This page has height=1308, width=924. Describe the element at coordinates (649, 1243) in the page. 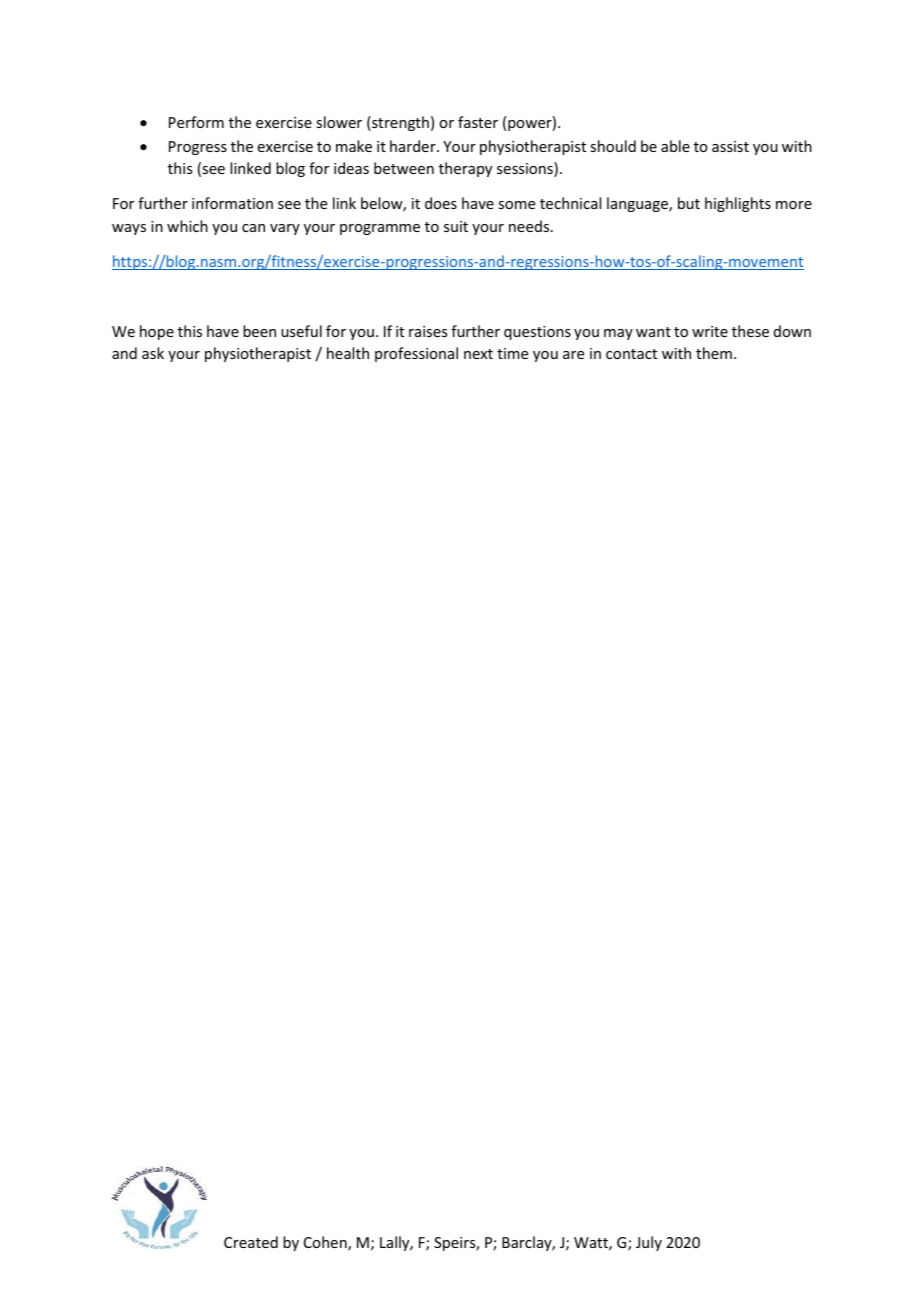

I see `July` at that location.
